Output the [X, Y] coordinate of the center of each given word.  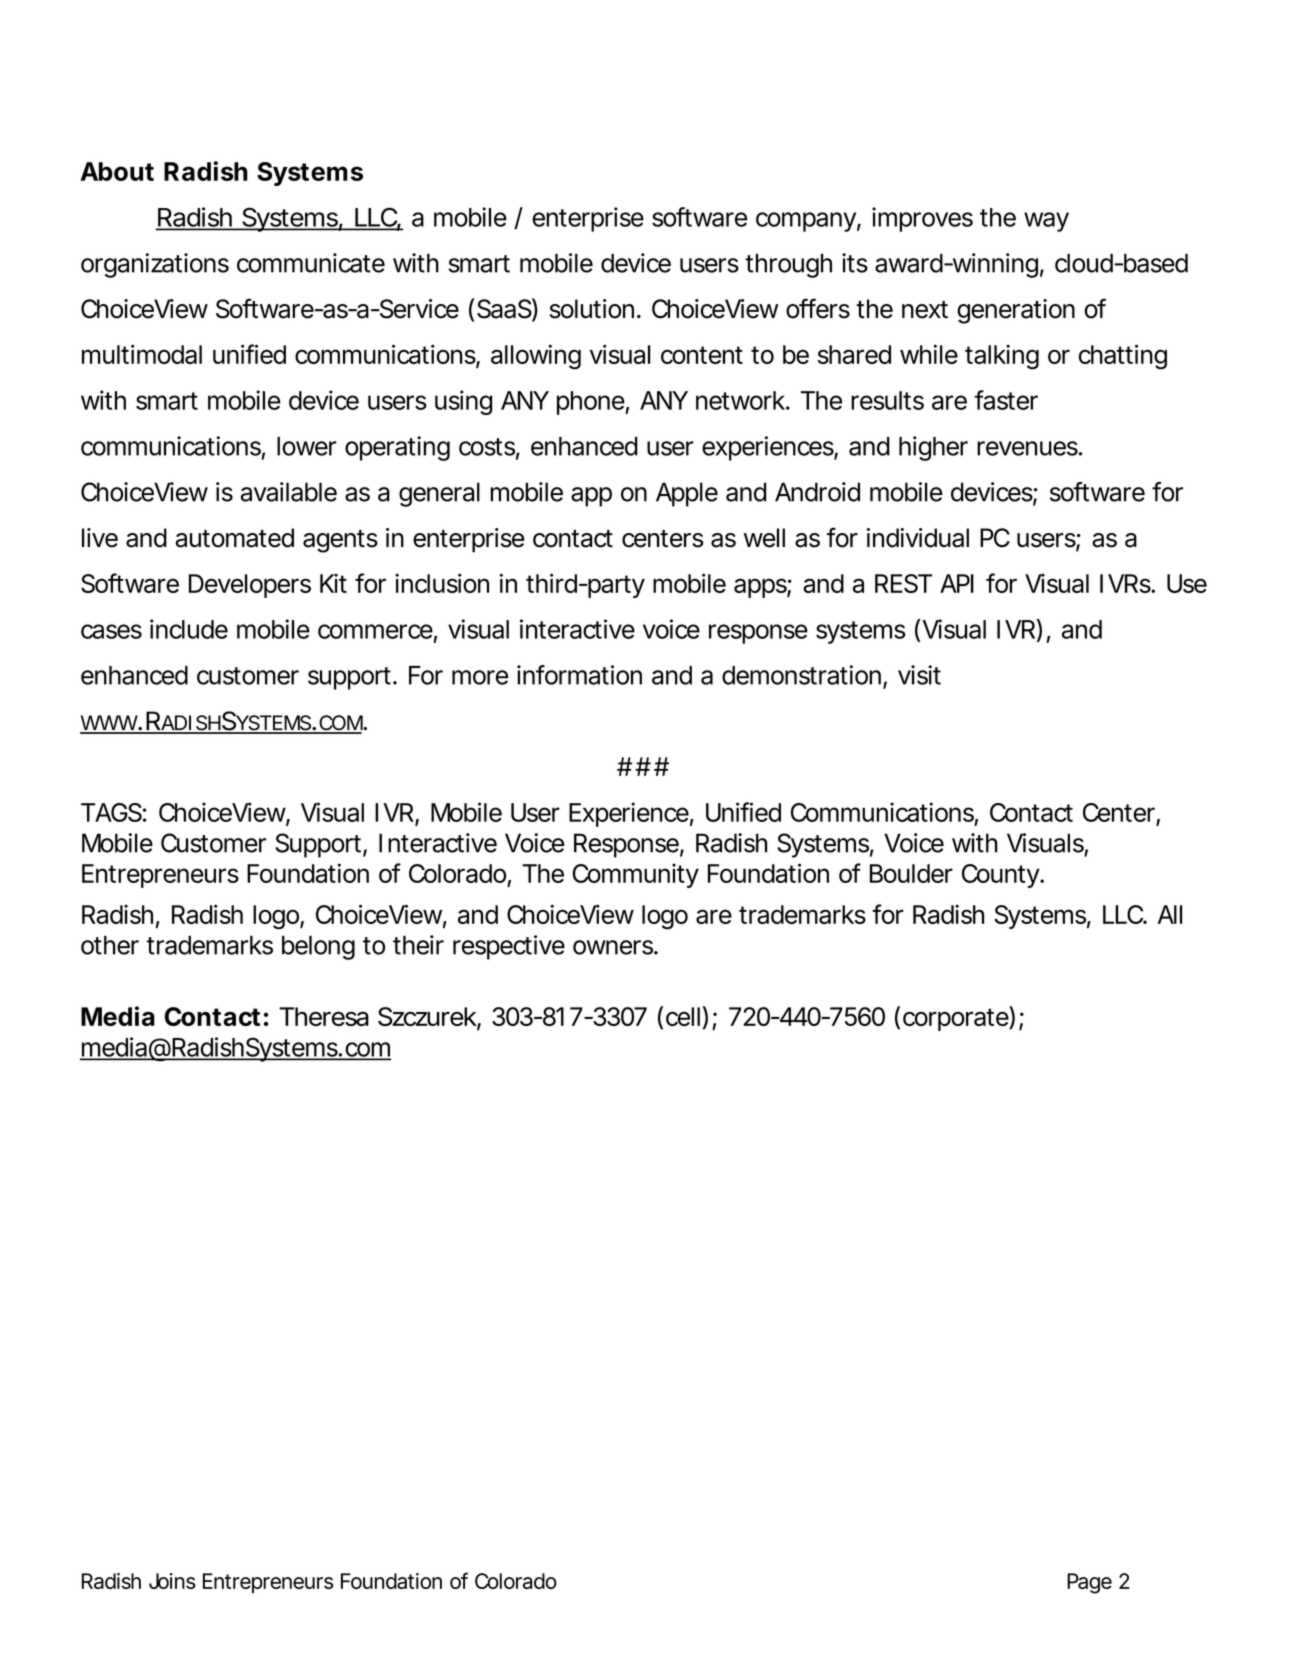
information [579, 675]
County [1001, 876]
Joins [172, 1581]
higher [933, 448]
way [1046, 222]
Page [1089, 1583]
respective [509, 947]
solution [592, 309]
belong [318, 947]
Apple [687, 494]
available [288, 492]
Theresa [324, 1016]
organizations [155, 265]
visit [919, 675]
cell [683, 1016]
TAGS [111, 812]
